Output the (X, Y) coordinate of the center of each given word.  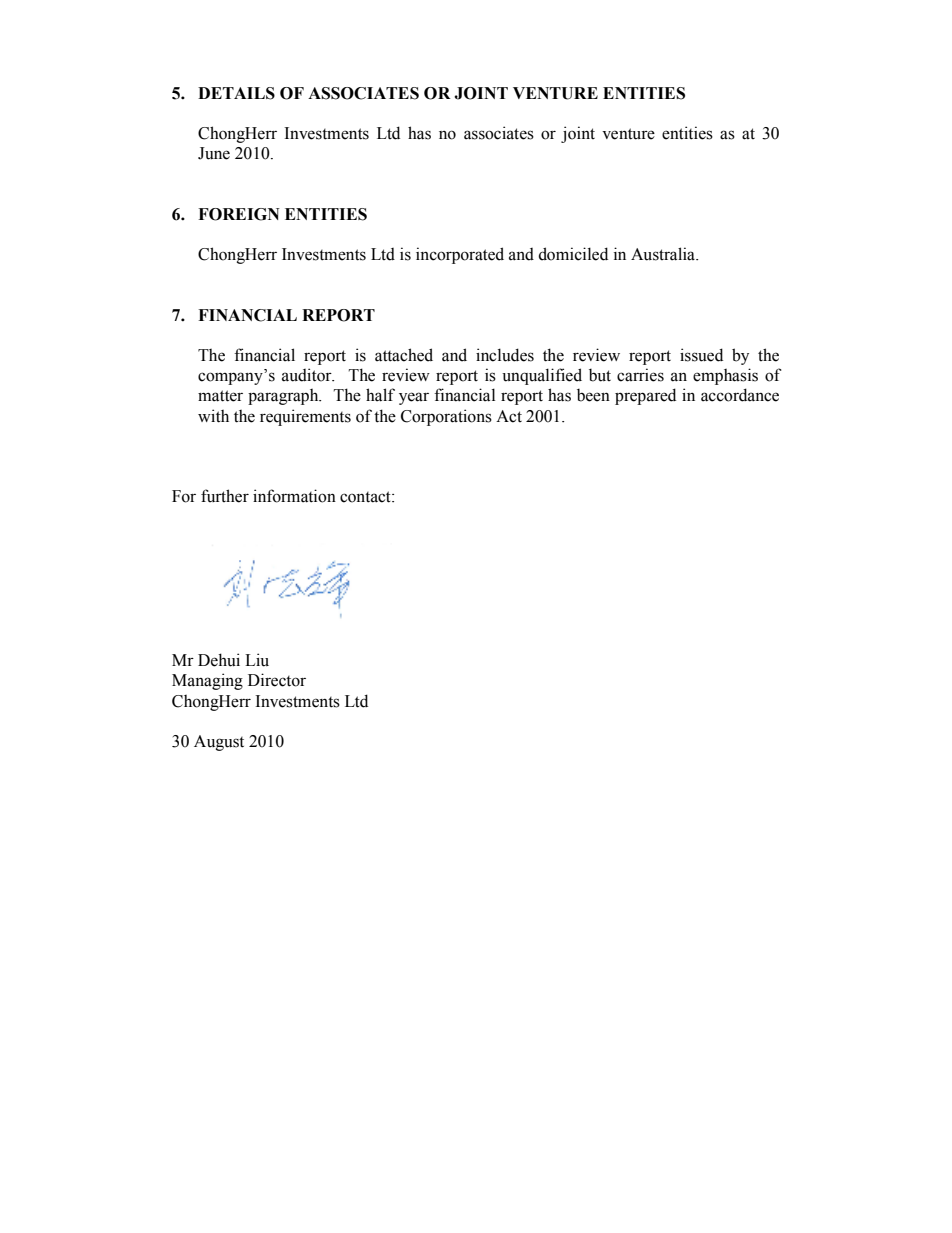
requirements (305, 417)
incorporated (460, 255)
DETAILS (236, 93)
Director (277, 680)
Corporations (446, 417)
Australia (664, 254)
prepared (645, 396)
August (219, 743)
